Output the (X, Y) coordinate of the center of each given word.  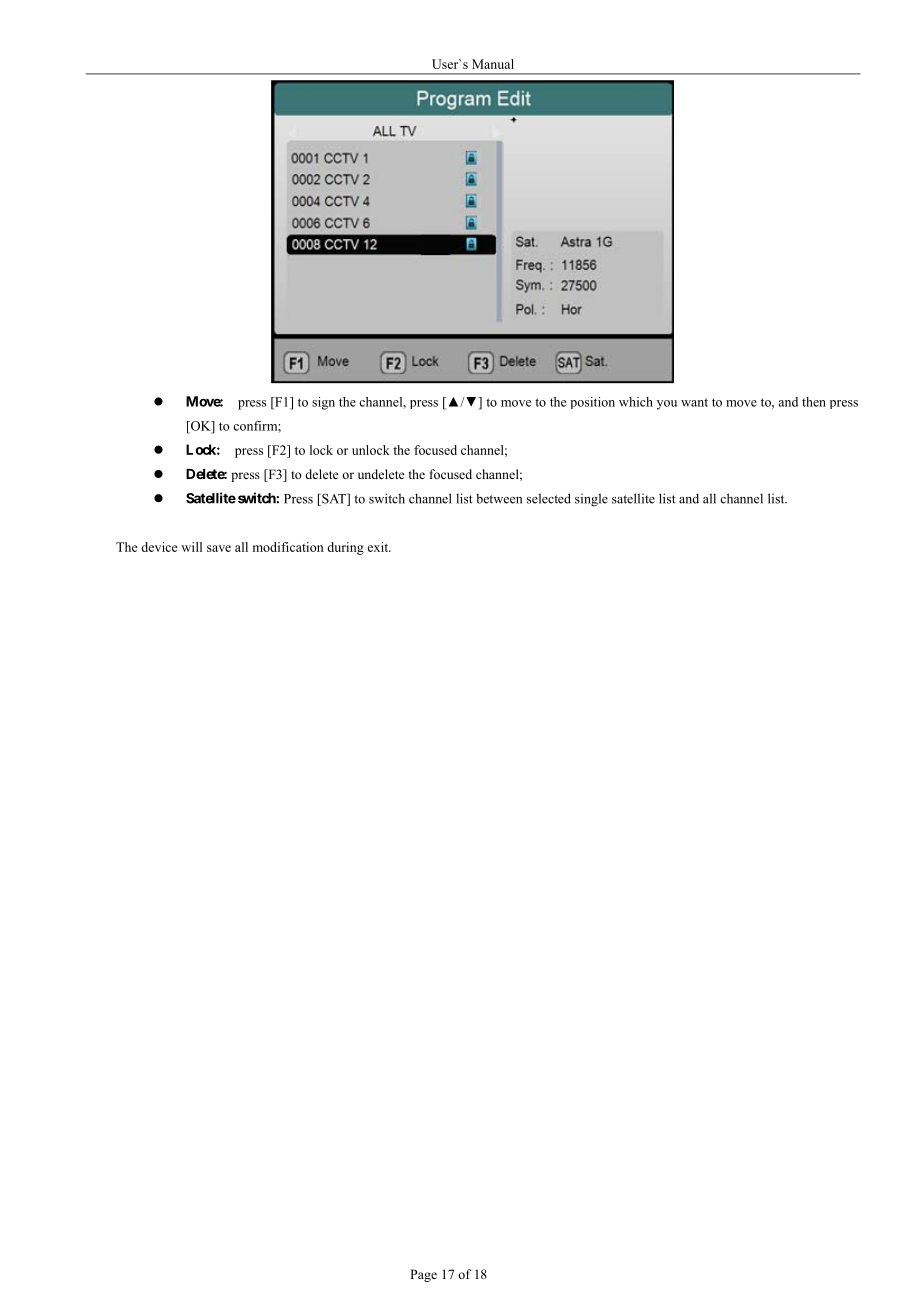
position (592, 403)
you (667, 405)
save (219, 548)
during (345, 548)
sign (323, 403)
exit (379, 547)
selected (549, 498)
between (499, 498)
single (591, 500)
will (191, 547)
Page (423, 1275)
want (694, 402)
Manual (493, 64)
